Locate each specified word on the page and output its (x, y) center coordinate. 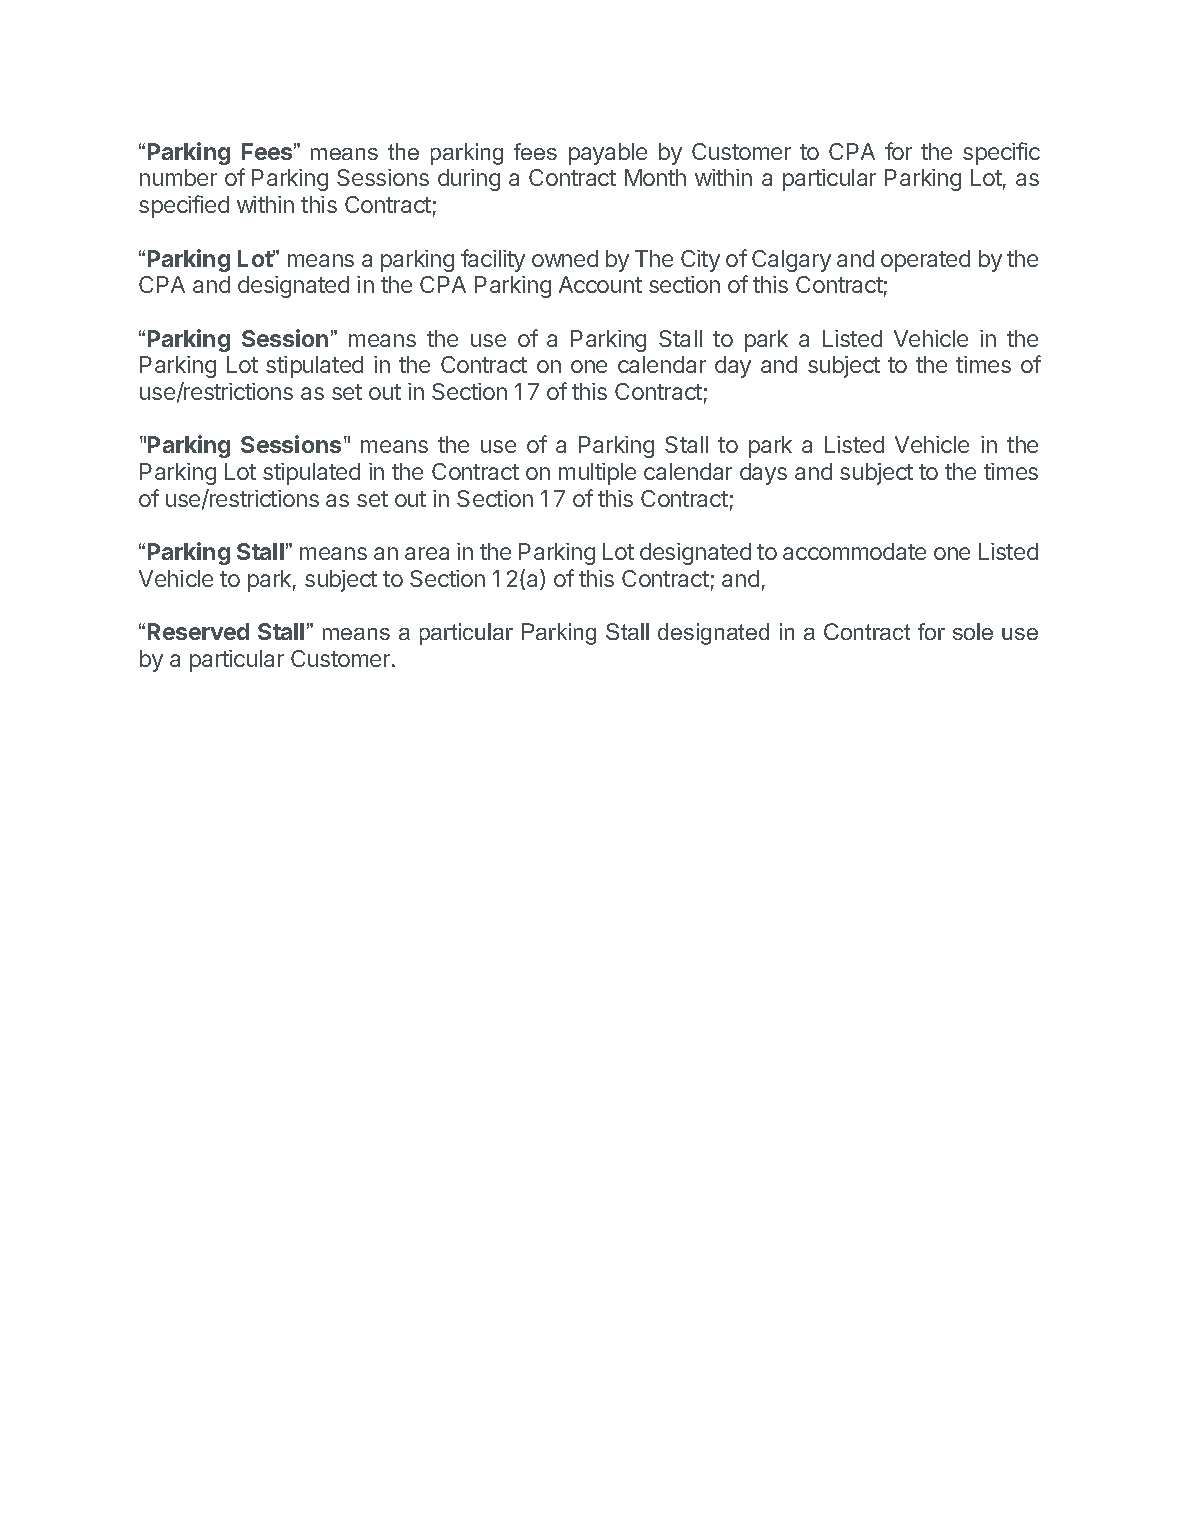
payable (608, 154)
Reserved (198, 631)
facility (493, 260)
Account (600, 284)
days (763, 474)
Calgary (791, 261)
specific (1001, 153)
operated (925, 261)
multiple (597, 474)
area (427, 553)
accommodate (854, 551)
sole (973, 631)
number (178, 177)
